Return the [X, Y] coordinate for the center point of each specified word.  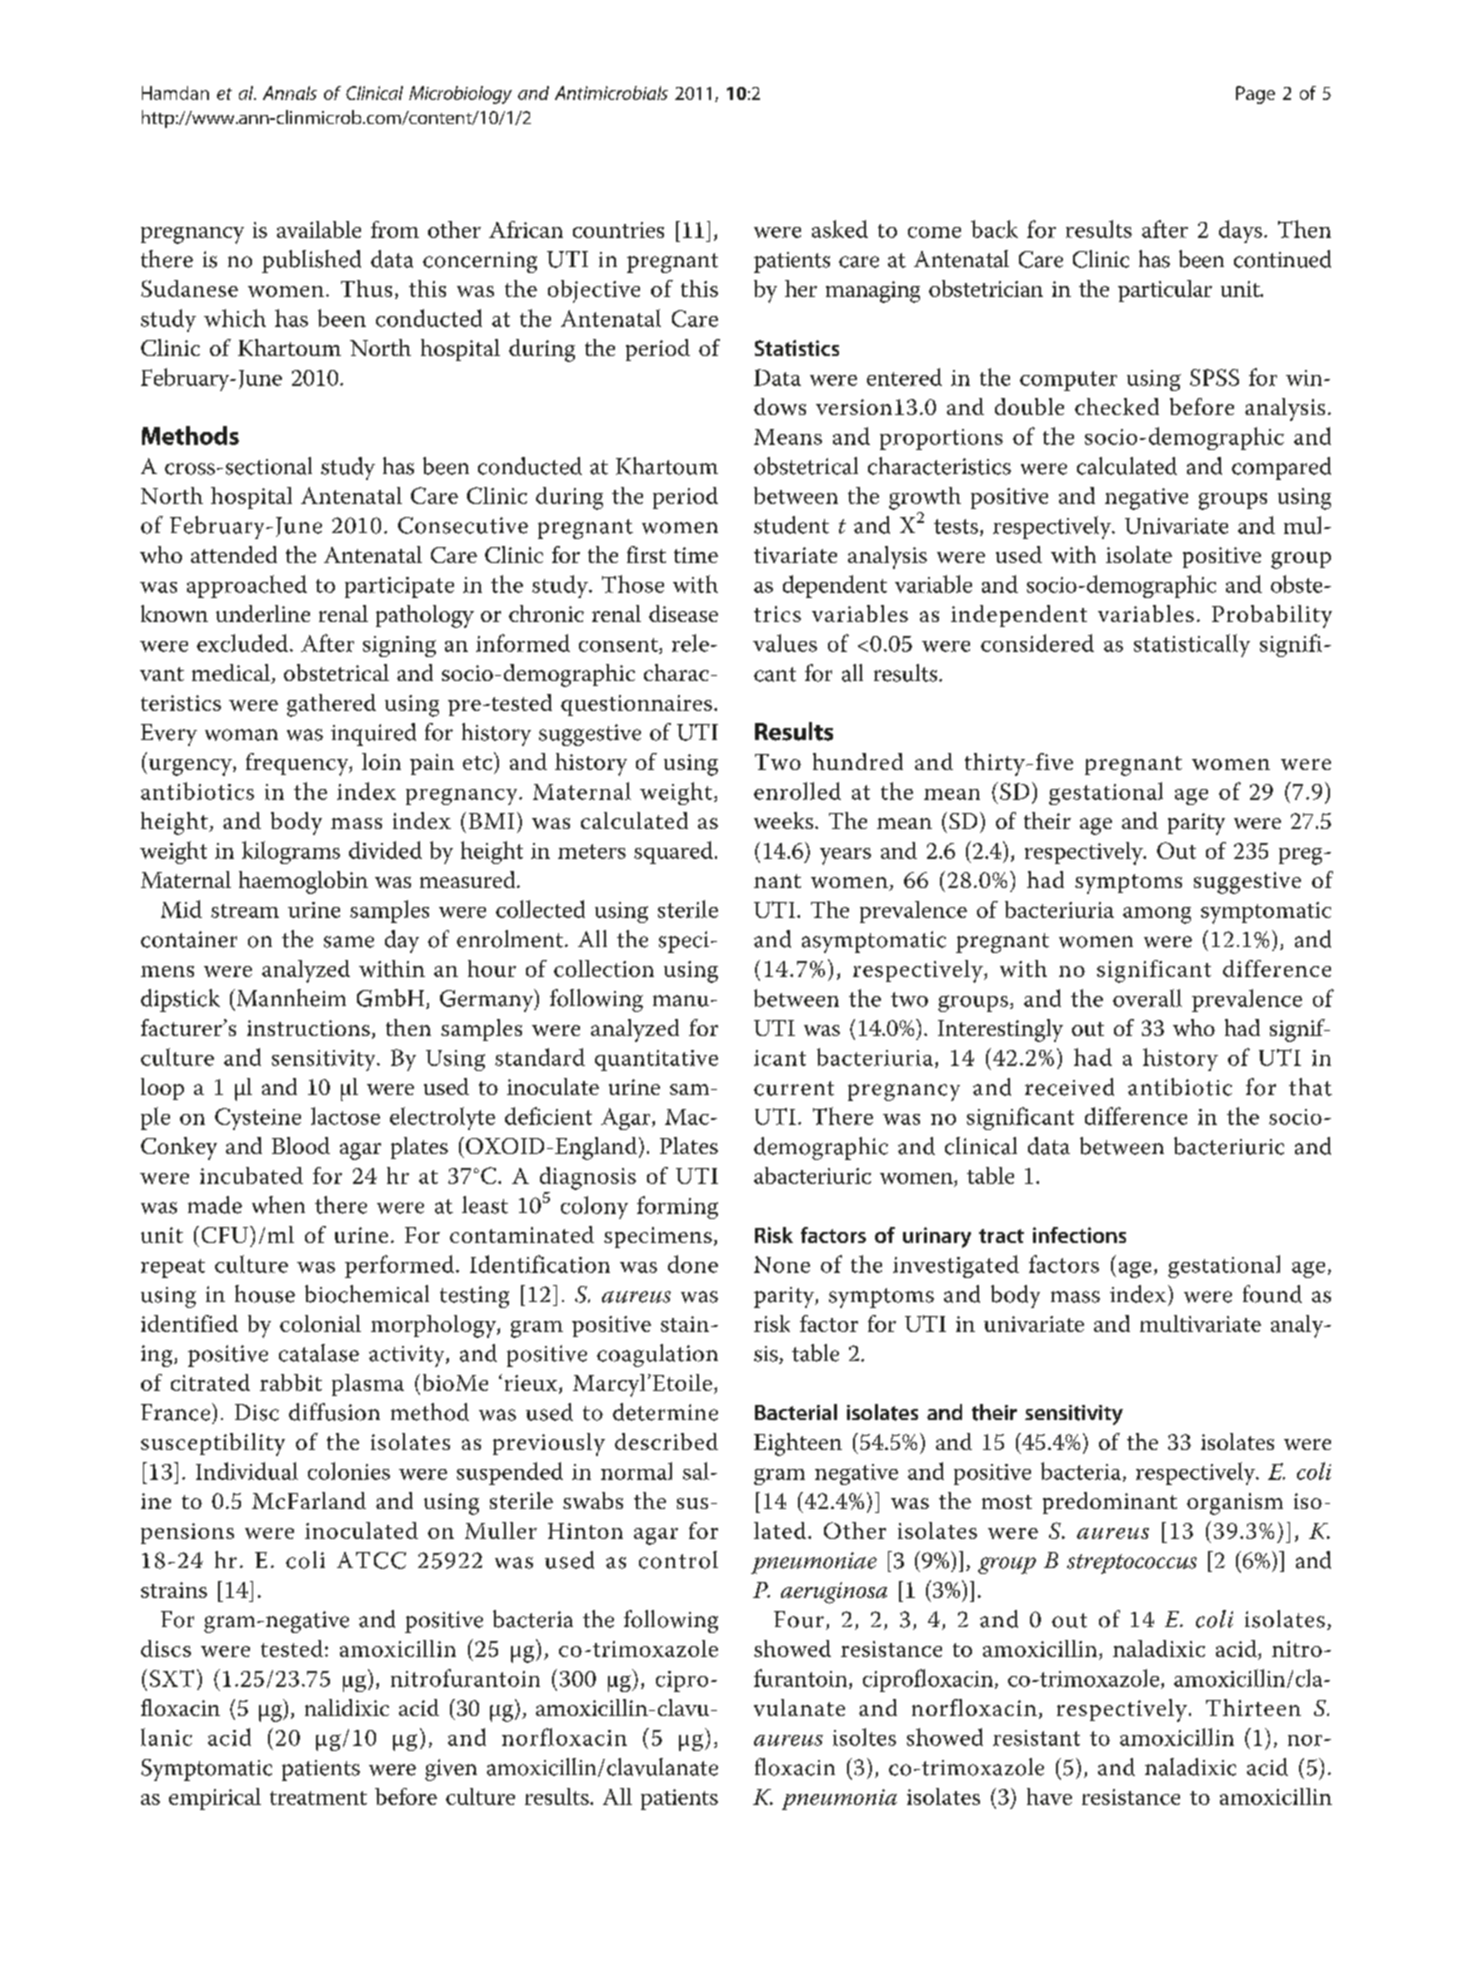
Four [799, 1619]
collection [604, 968]
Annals [290, 93]
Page [1255, 95]
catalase [319, 1353]
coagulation [657, 1355]
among [1157, 915]
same [349, 942]
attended [234, 554]
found [1272, 1294]
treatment [318, 1798]
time [696, 555]
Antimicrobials [611, 93]
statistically [1192, 645]
